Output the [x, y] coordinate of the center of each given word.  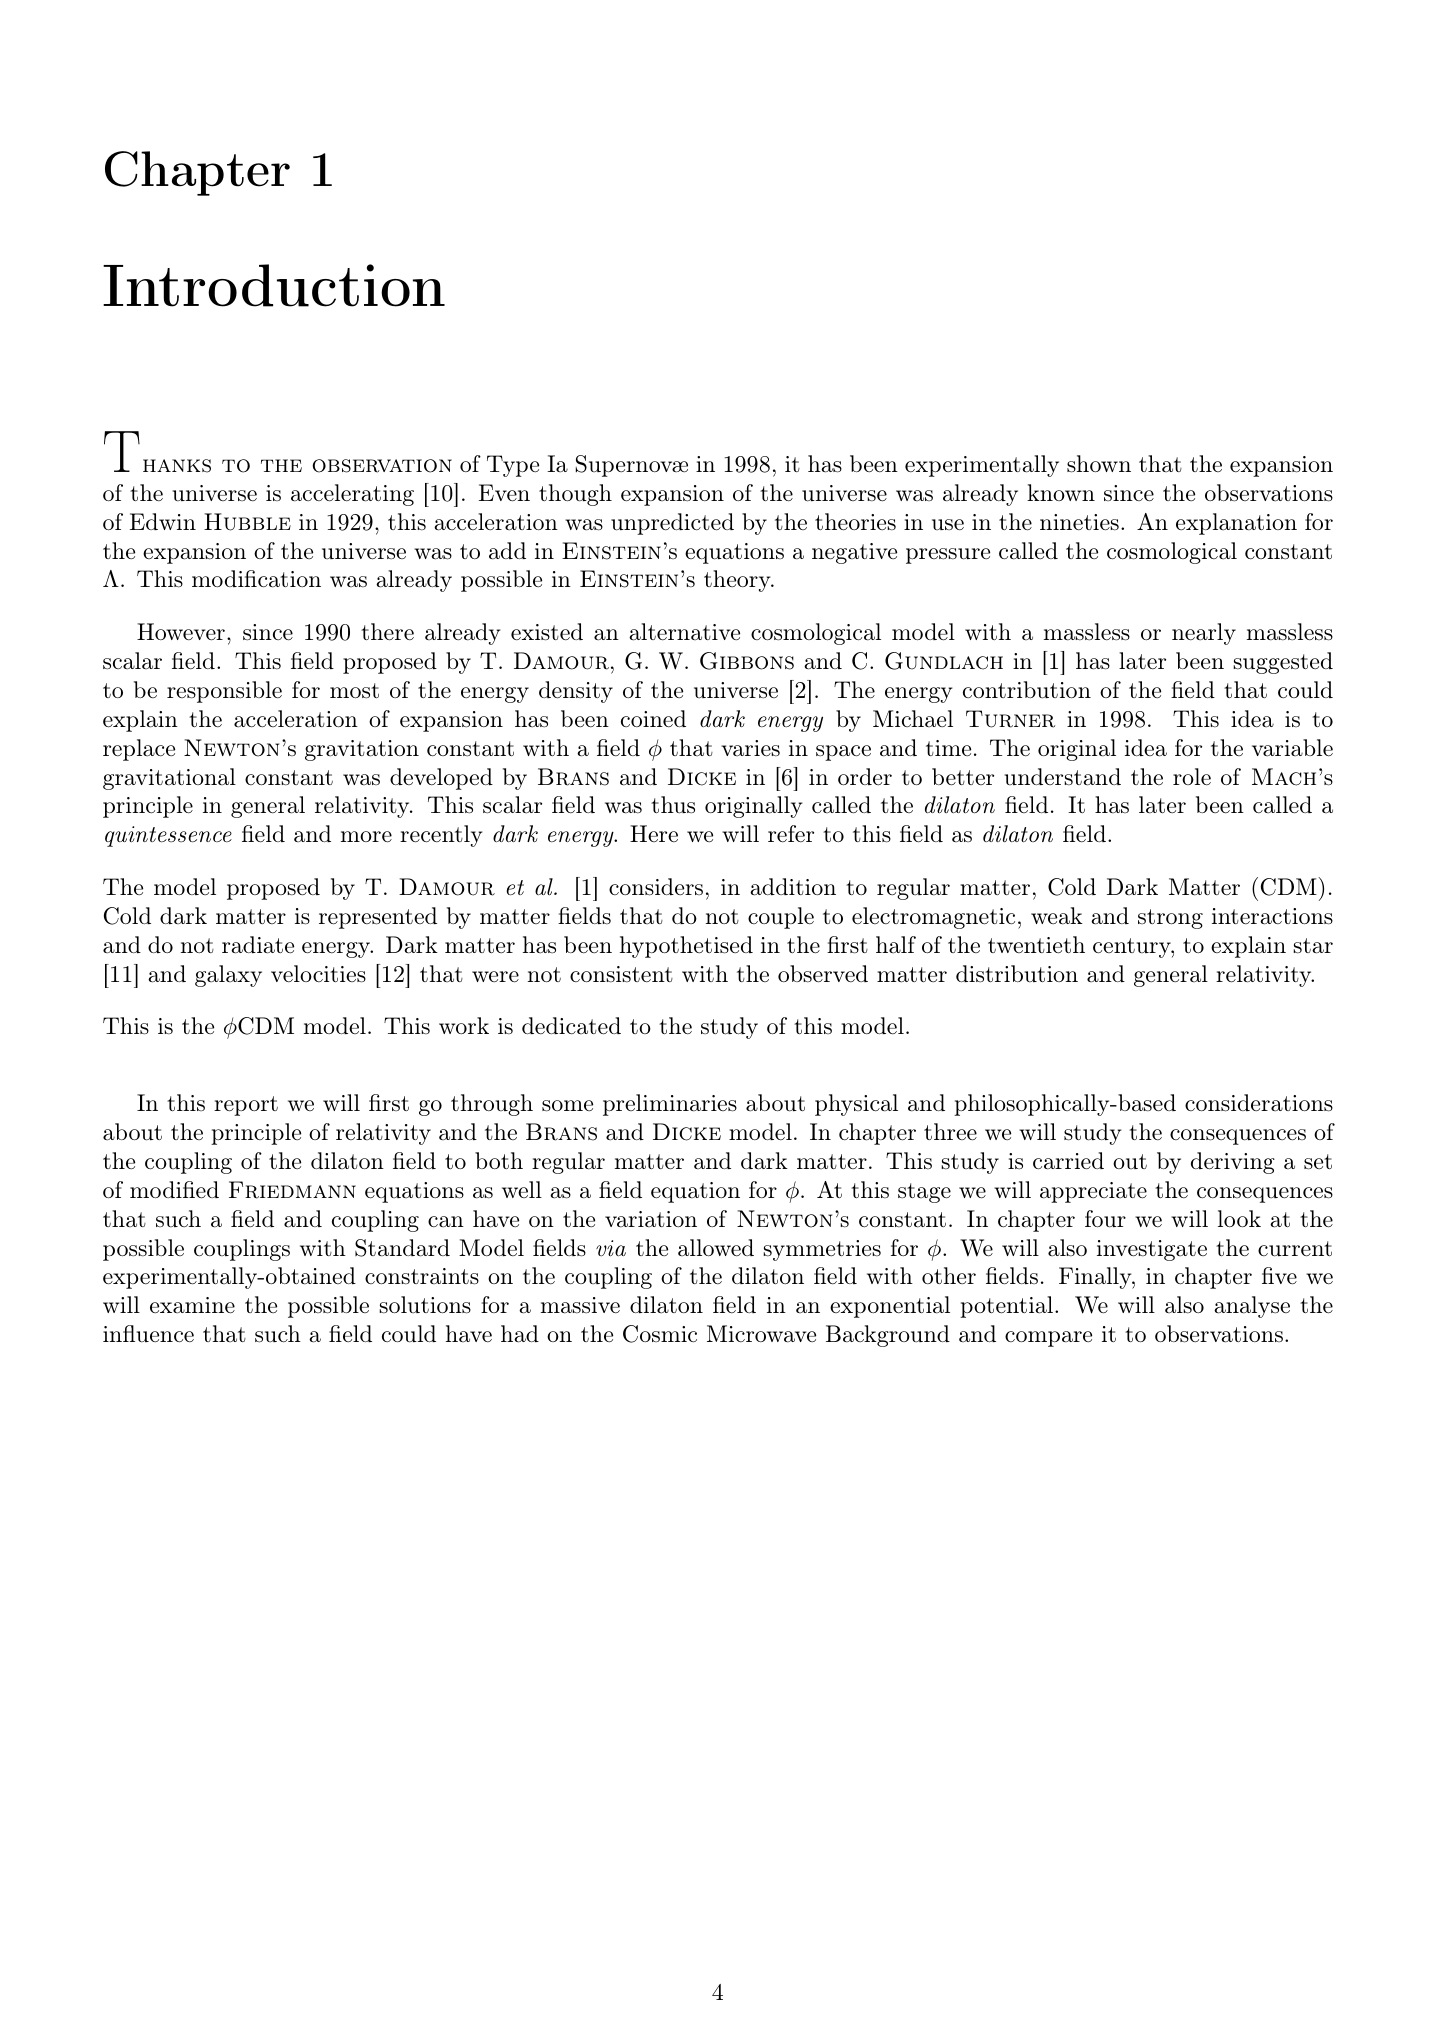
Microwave [761, 1334]
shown [1099, 464]
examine [192, 1305]
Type [513, 466]
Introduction [274, 285]
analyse [1252, 1307]
